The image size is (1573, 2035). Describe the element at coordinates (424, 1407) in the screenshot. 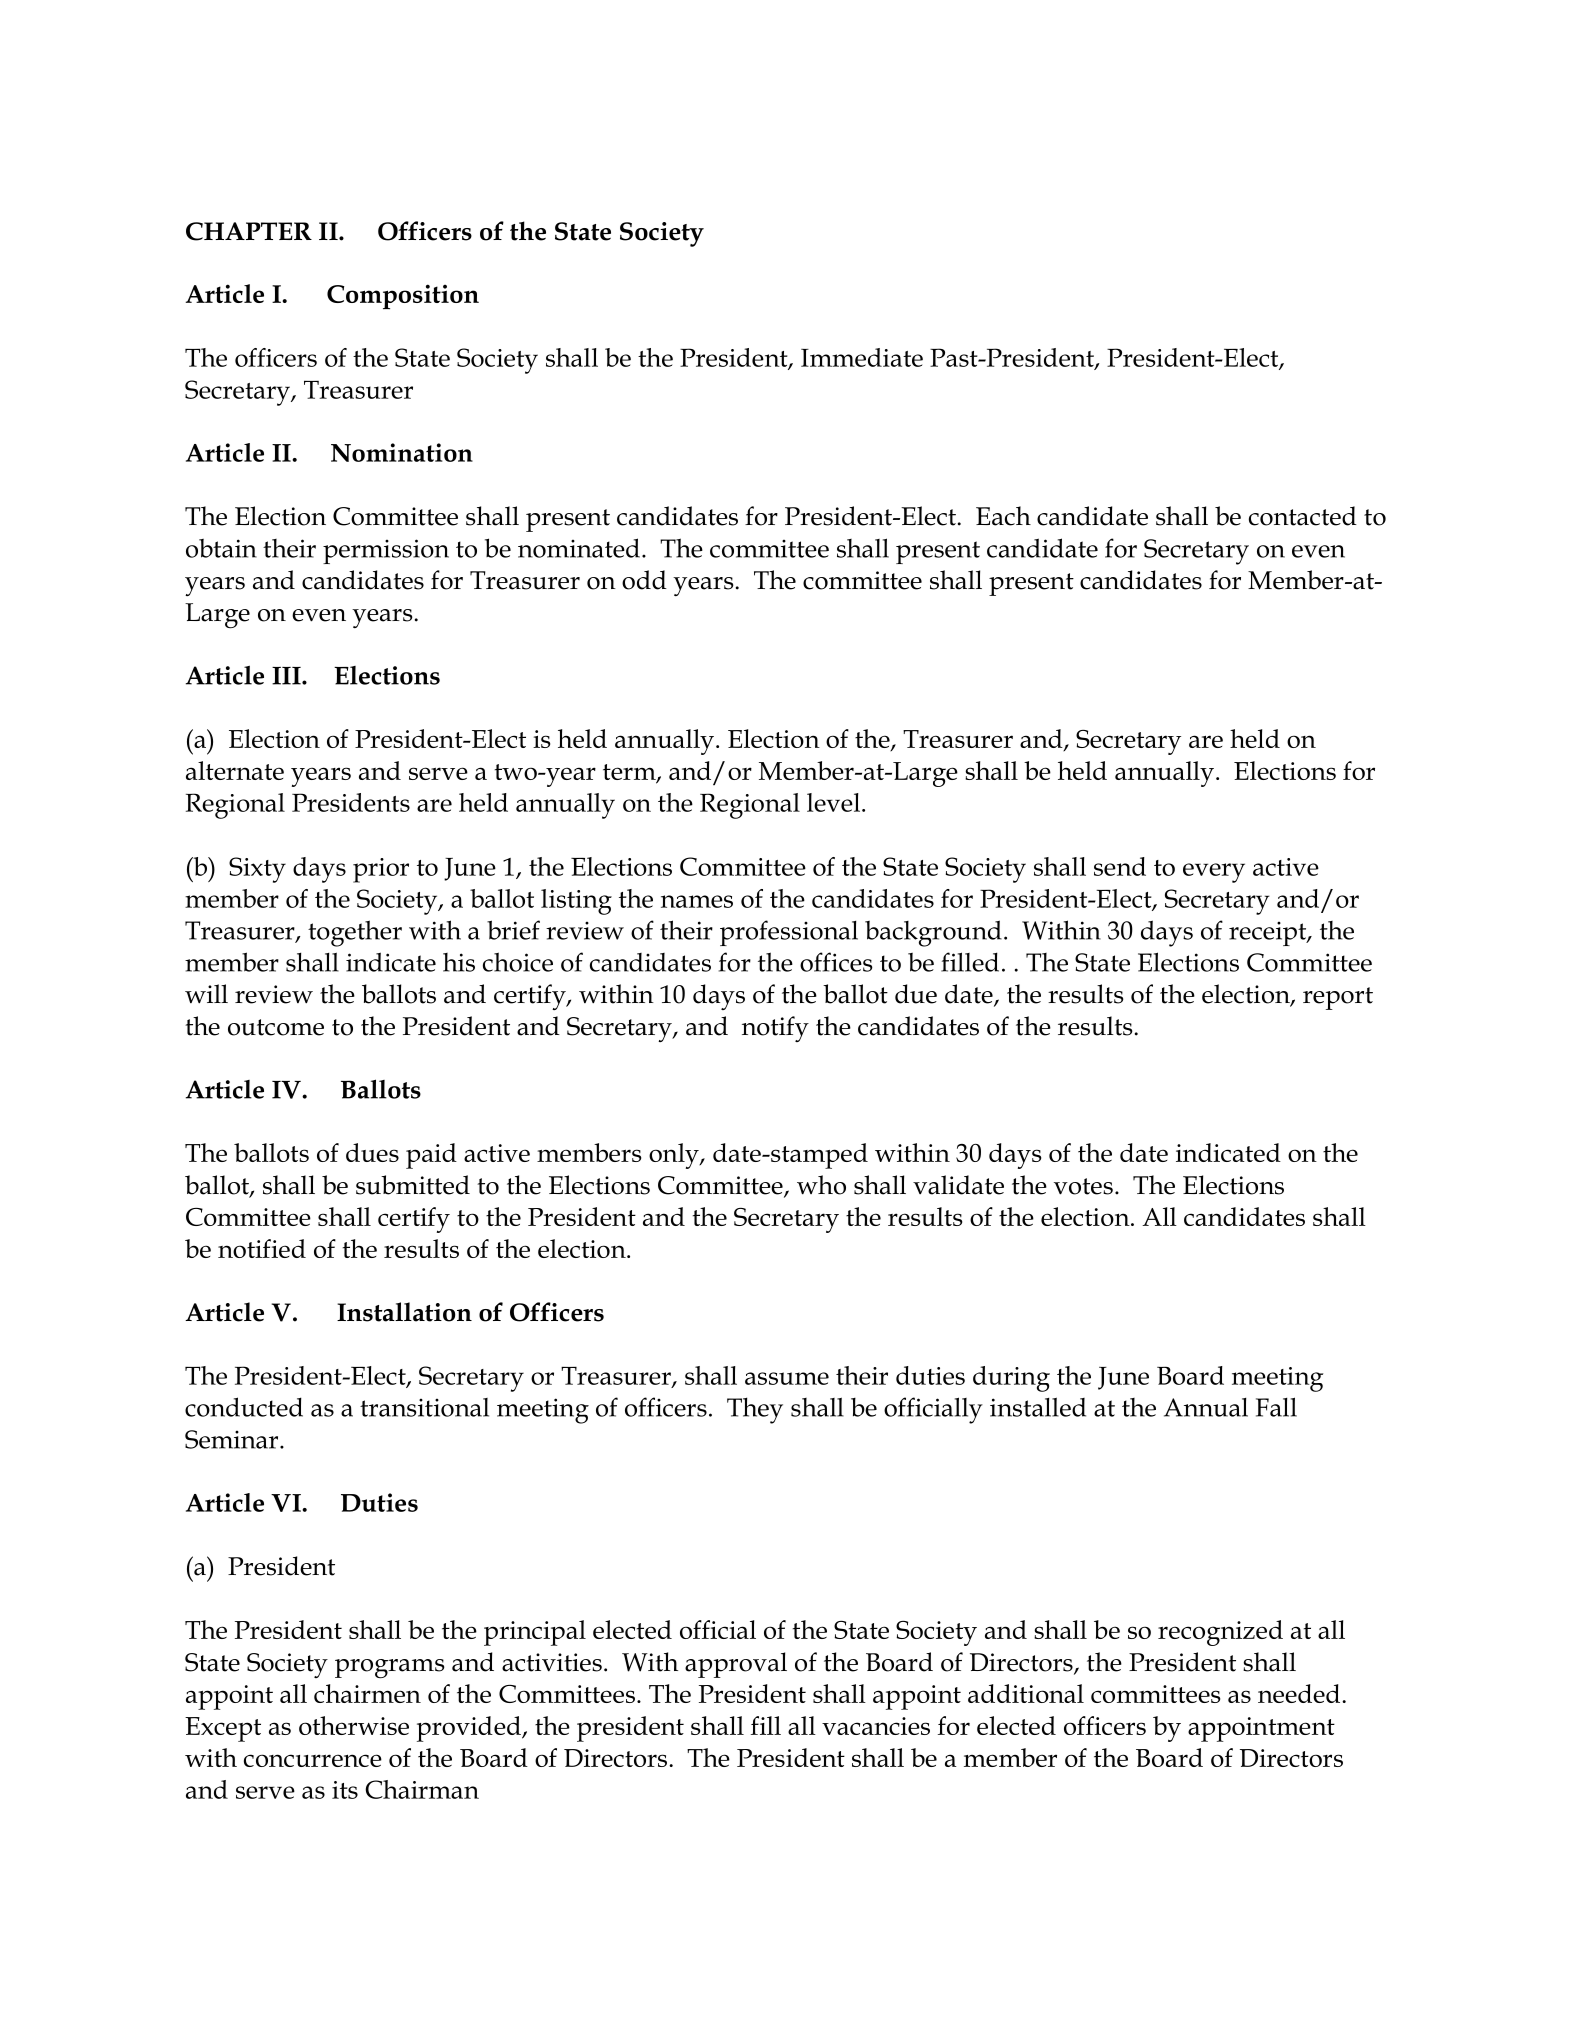

I see `transitional` at that location.
